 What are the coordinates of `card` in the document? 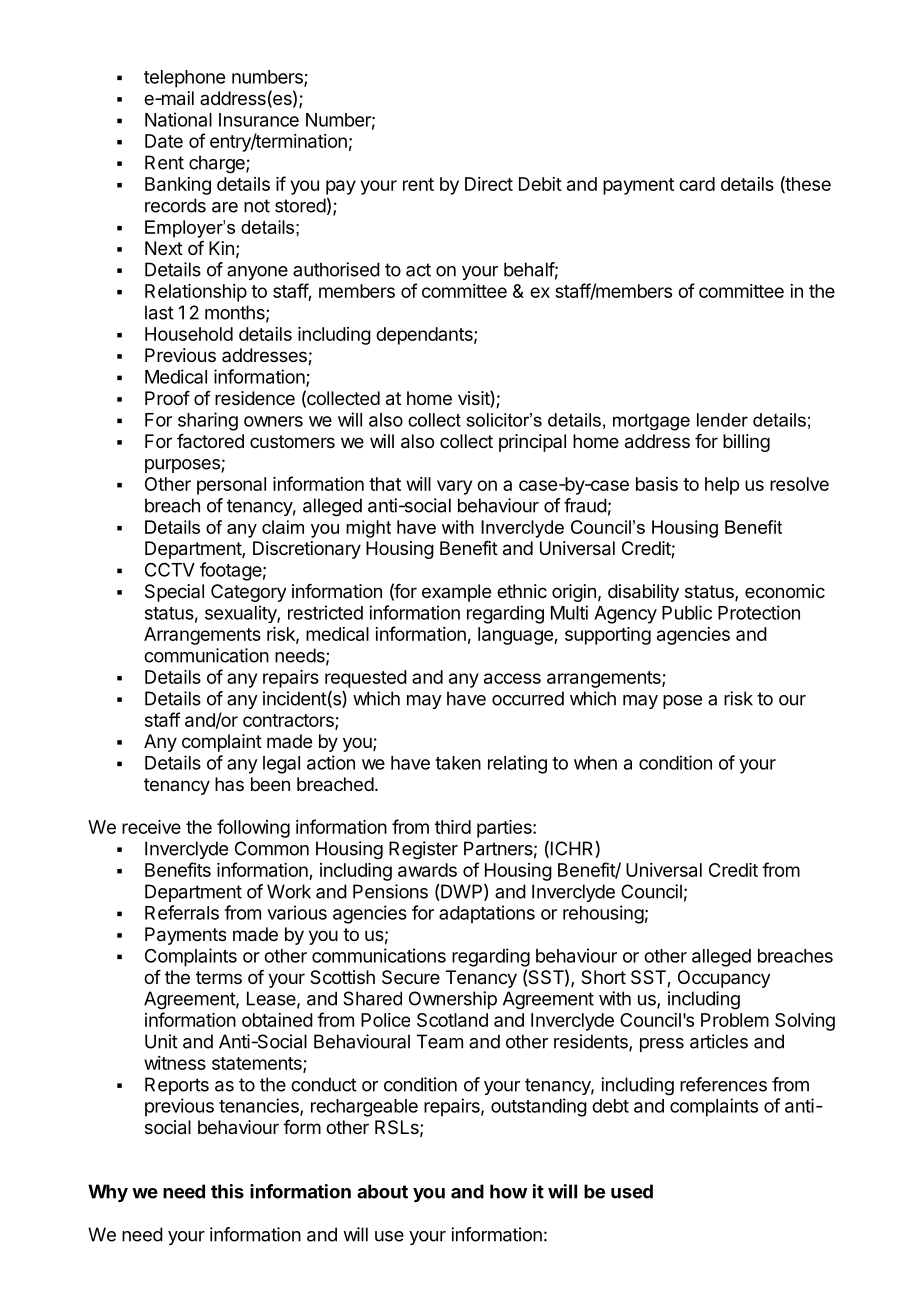 It's located at (697, 184).
